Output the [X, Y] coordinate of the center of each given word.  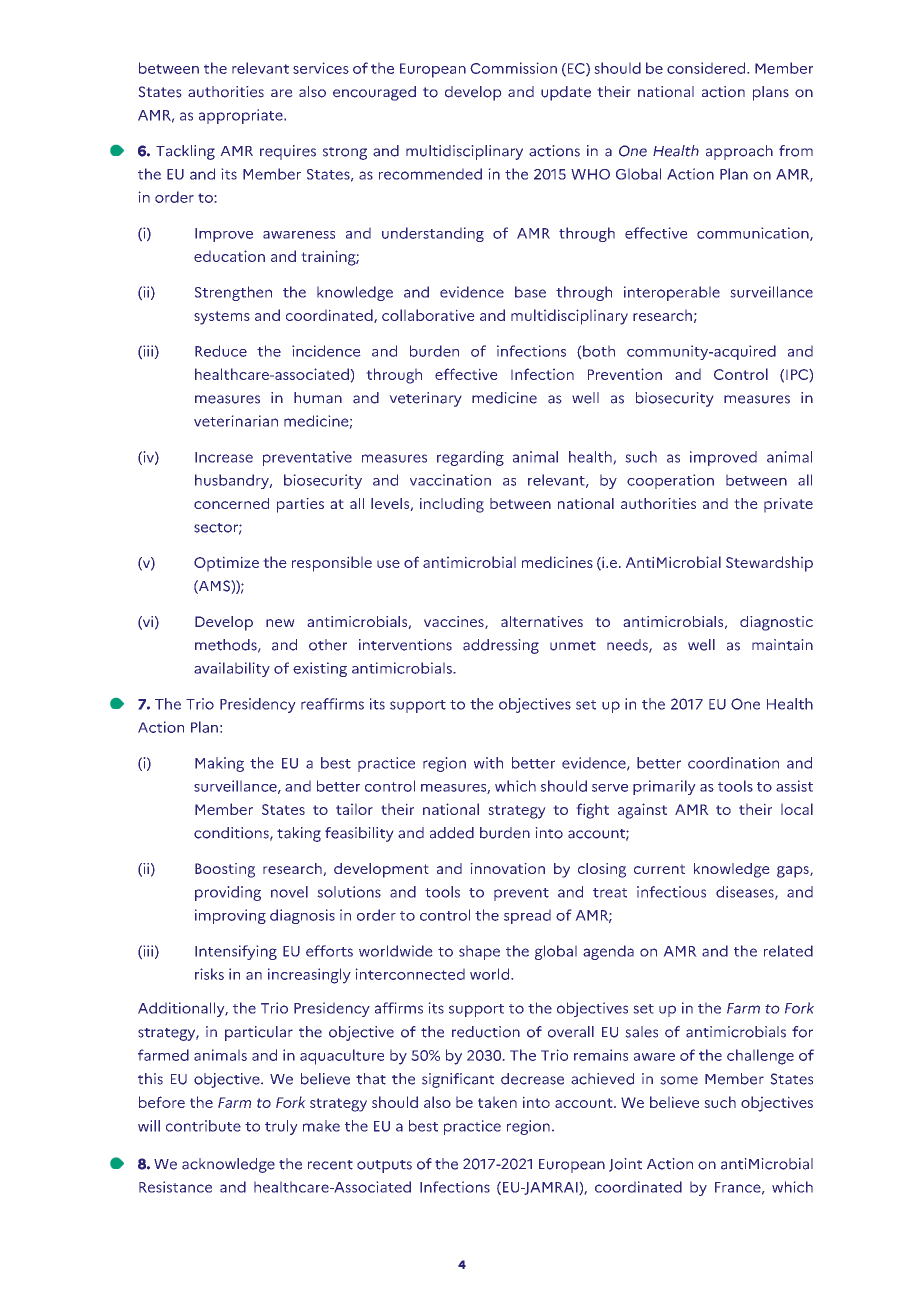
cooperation [670, 481]
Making [219, 764]
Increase [224, 457]
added [452, 833]
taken [497, 1102]
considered [707, 68]
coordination [733, 763]
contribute [203, 1126]
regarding [470, 458]
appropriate [242, 116]
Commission [513, 68]
